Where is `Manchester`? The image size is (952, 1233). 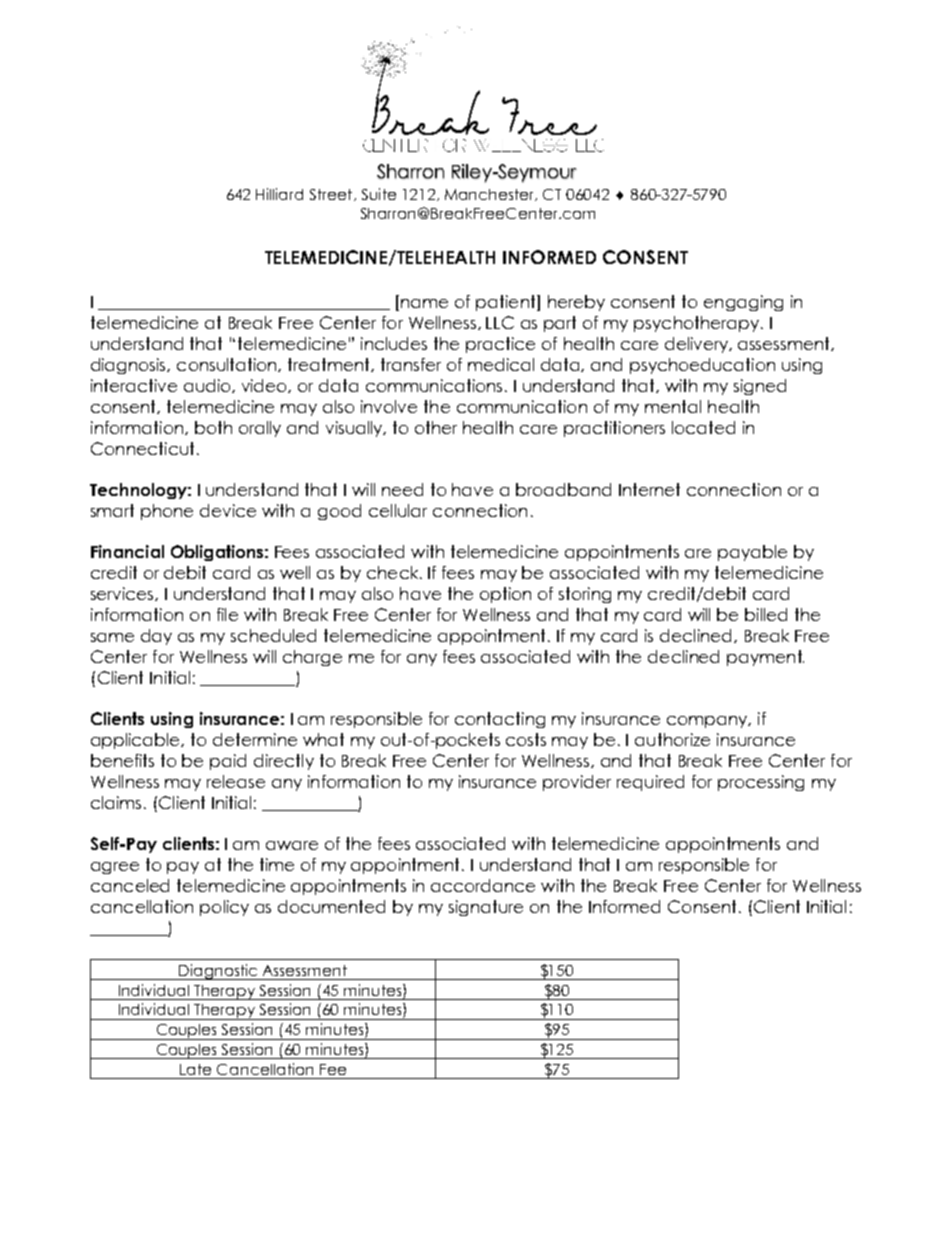
Manchester is located at coordinates (491, 195).
